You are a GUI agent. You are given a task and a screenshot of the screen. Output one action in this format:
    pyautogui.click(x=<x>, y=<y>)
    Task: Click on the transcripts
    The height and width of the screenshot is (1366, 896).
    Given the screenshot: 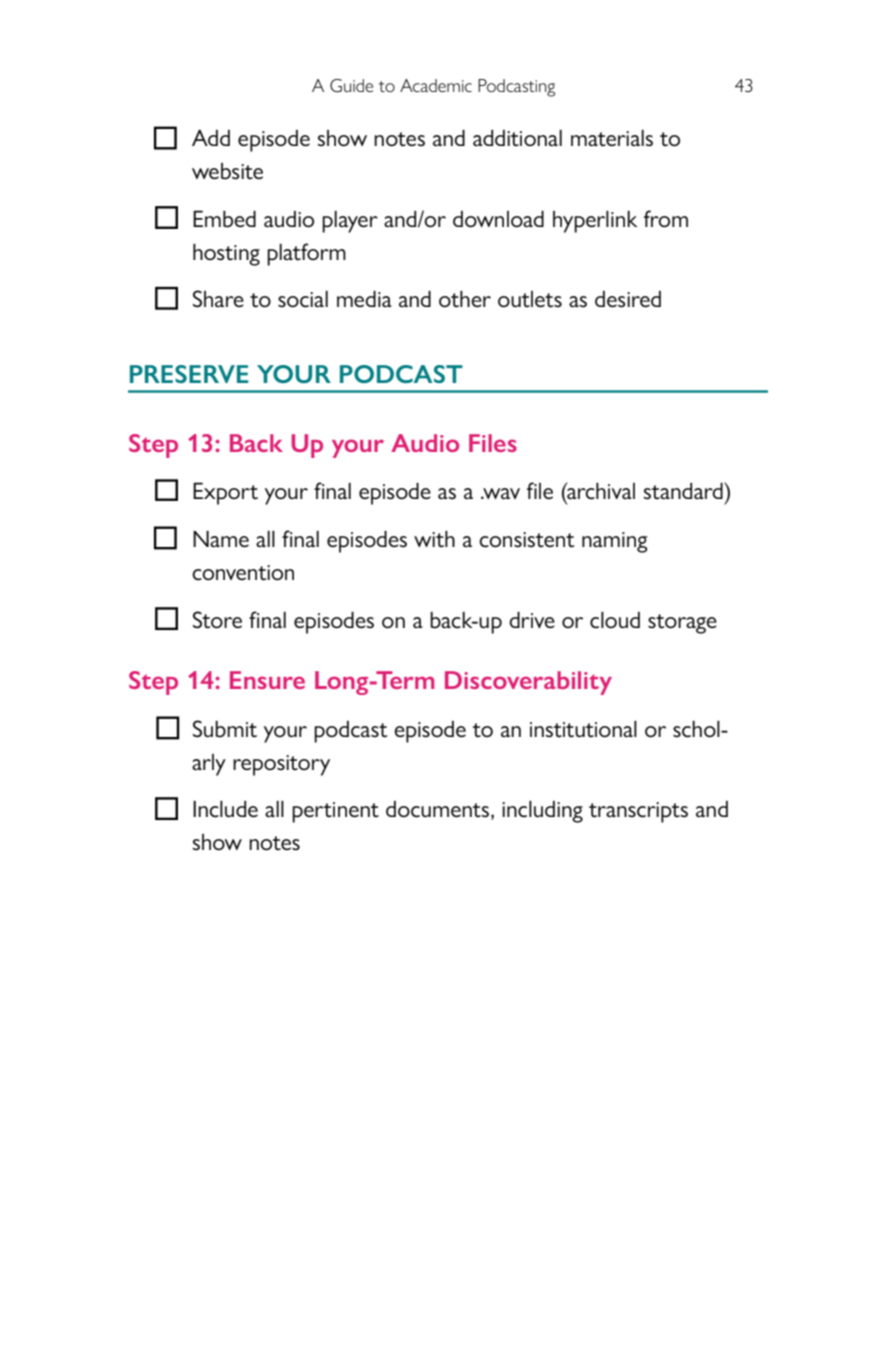 What is the action you would take?
    pyautogui.click(x=638, y=812)
